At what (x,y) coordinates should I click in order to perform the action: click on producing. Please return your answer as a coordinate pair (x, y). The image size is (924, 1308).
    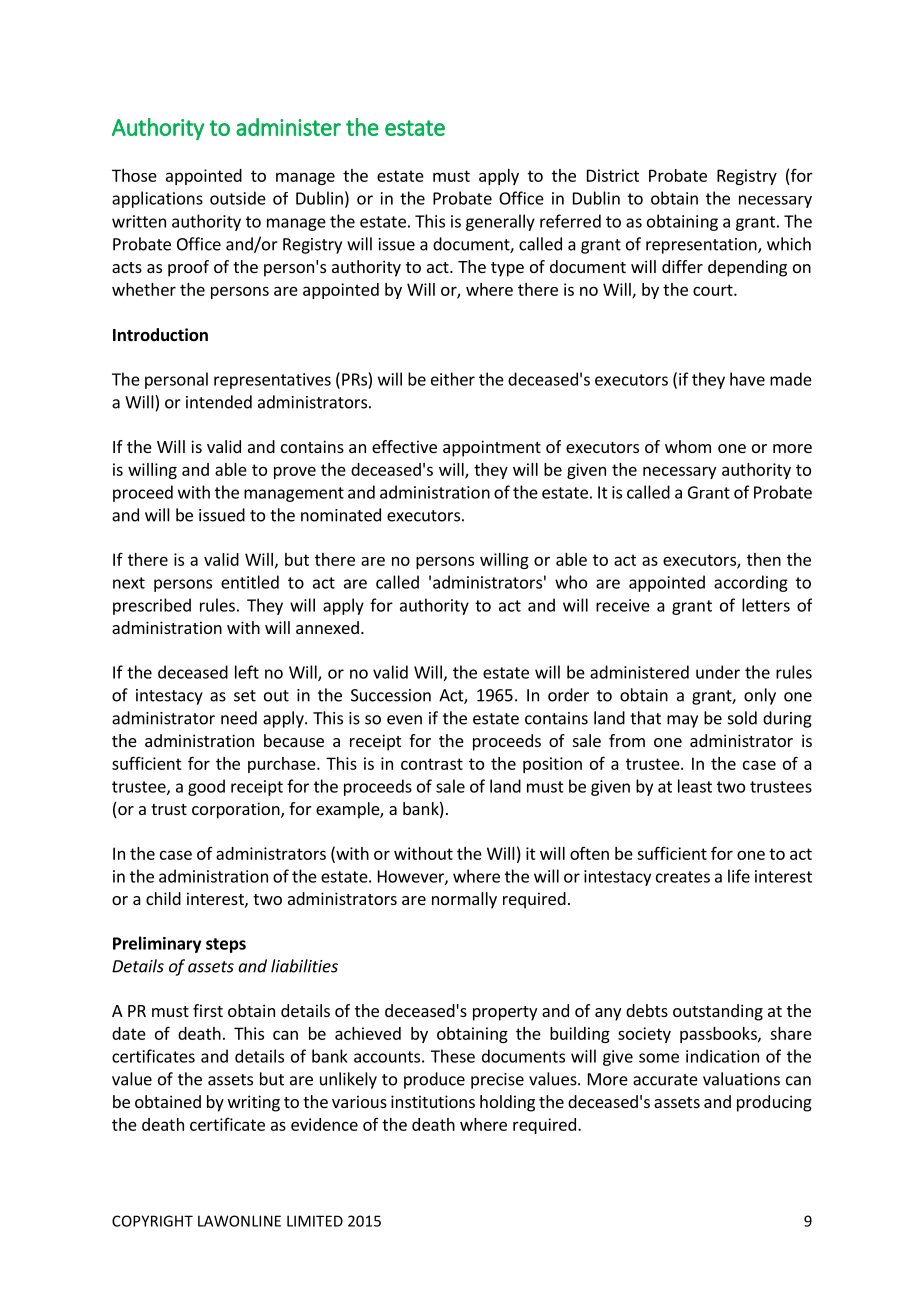
    Looking at the image, I should click on (774, 1103).
